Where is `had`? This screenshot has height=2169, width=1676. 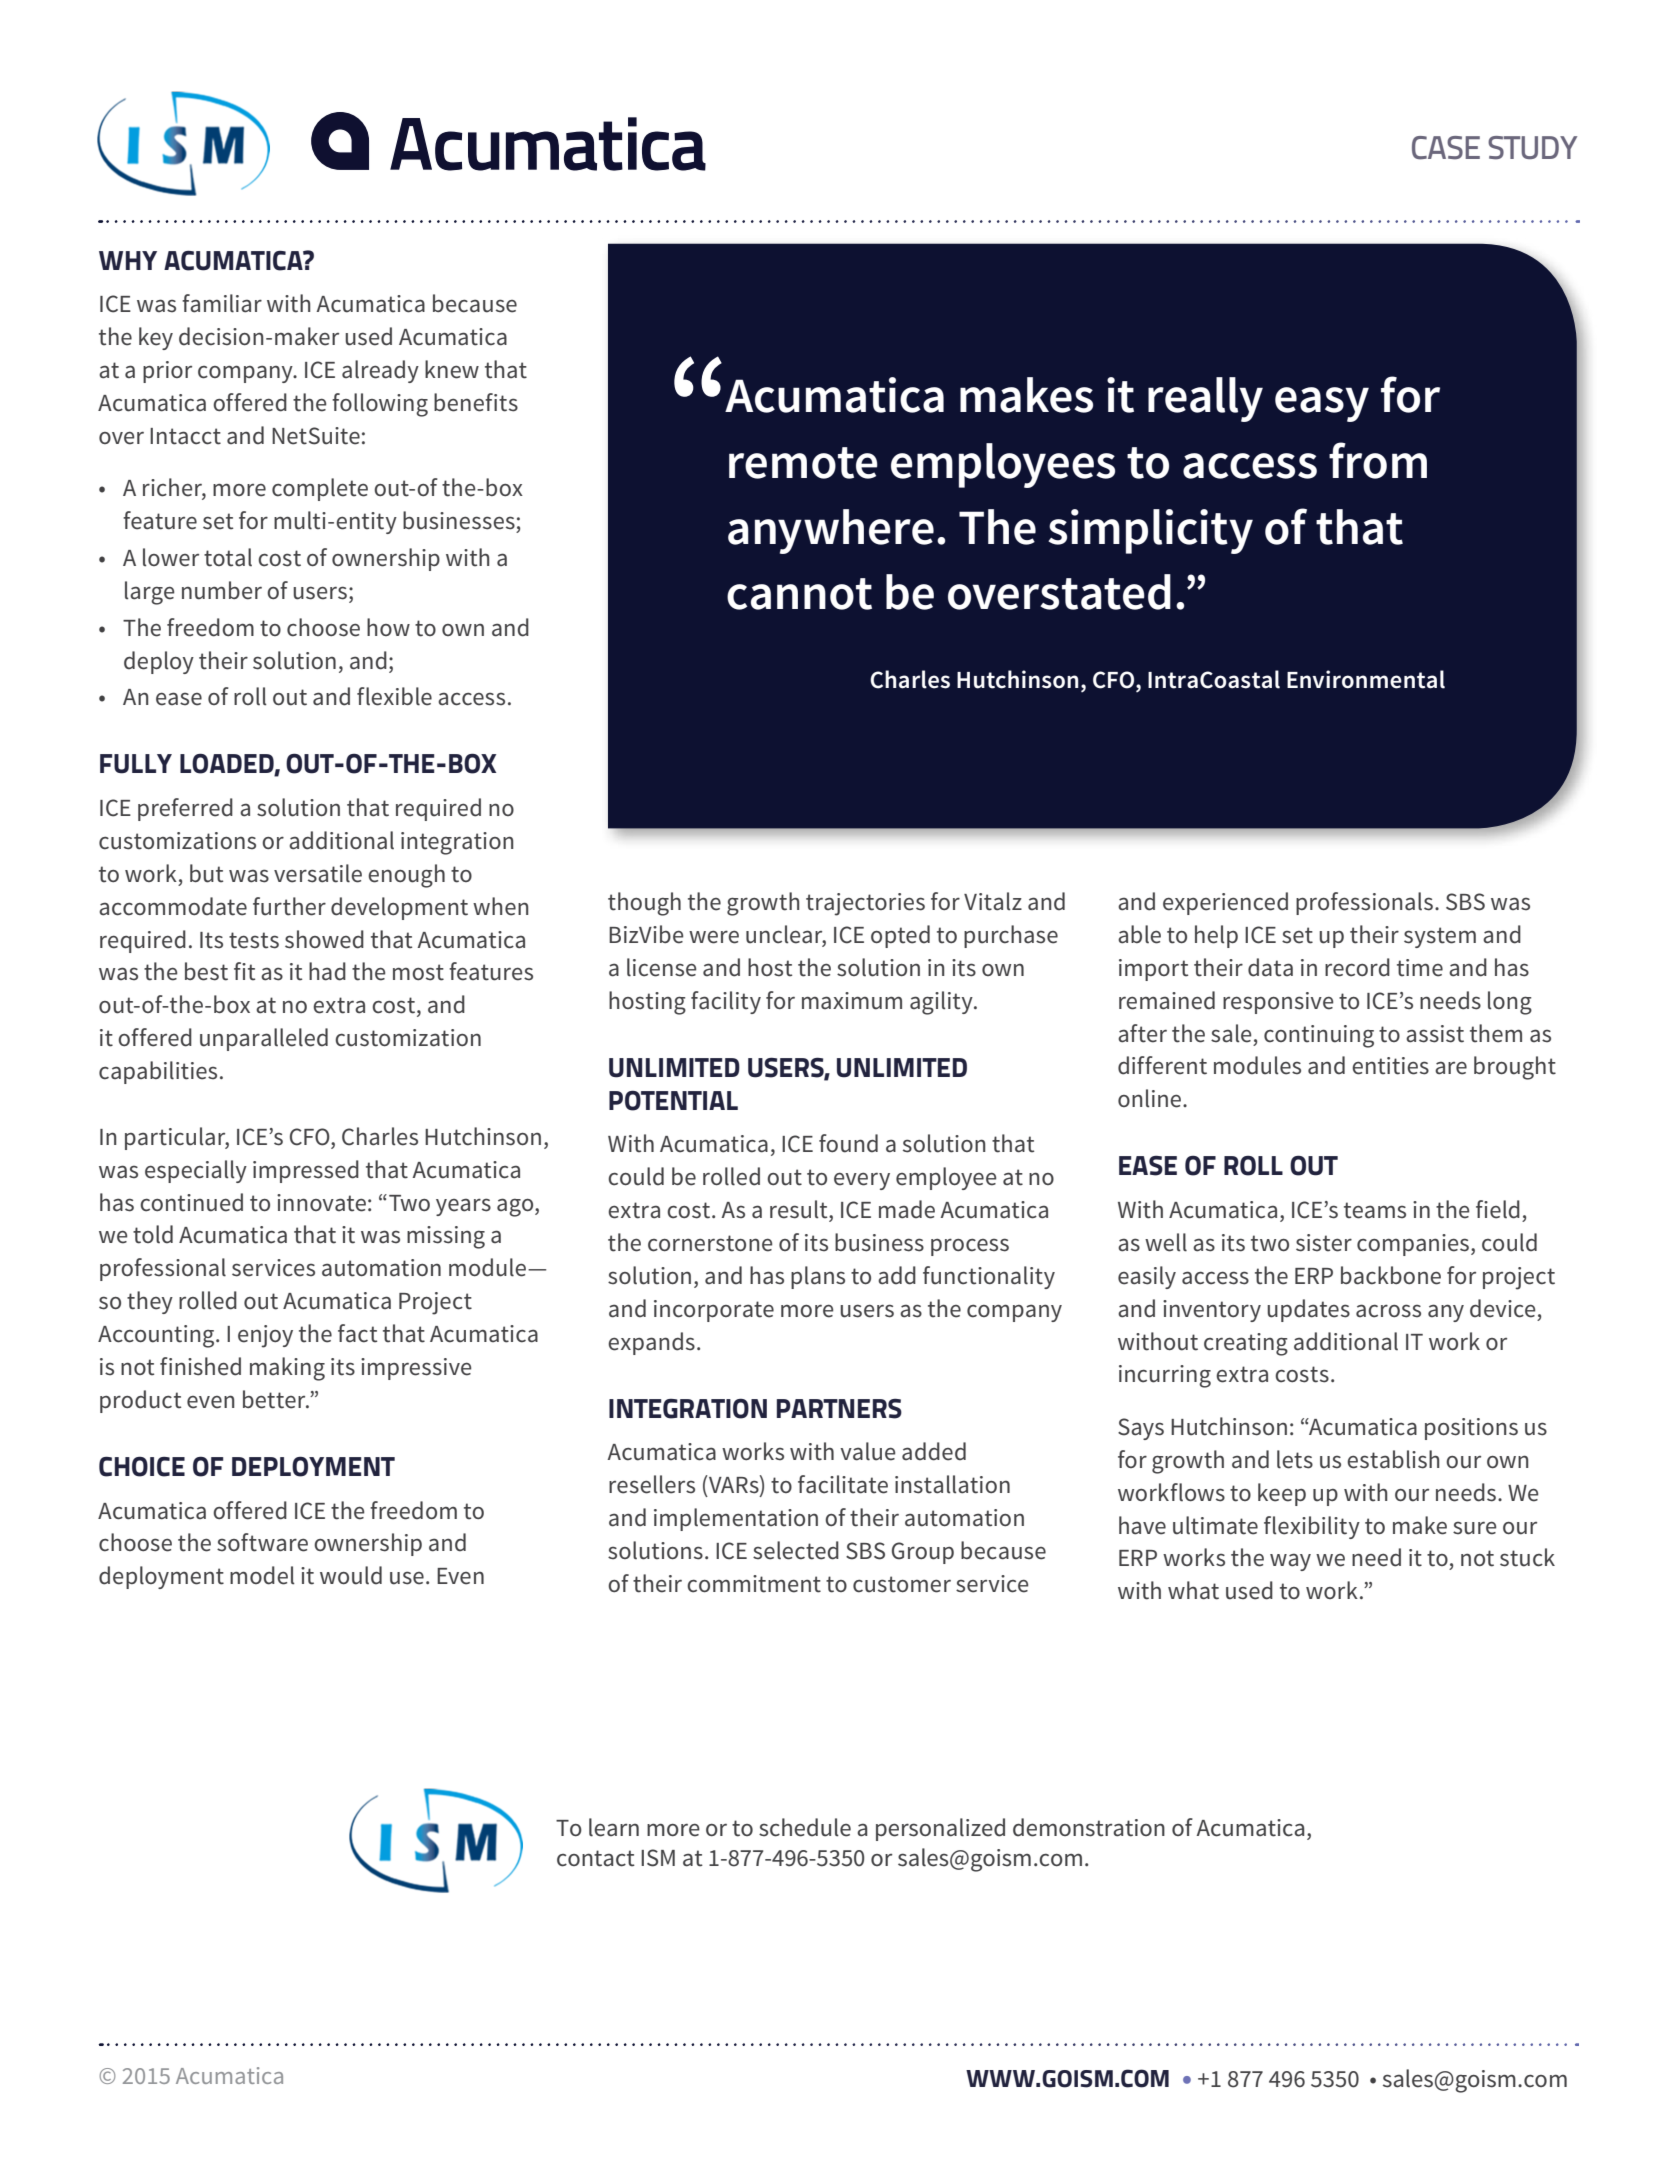 had is located at coordinates (327, 971).
